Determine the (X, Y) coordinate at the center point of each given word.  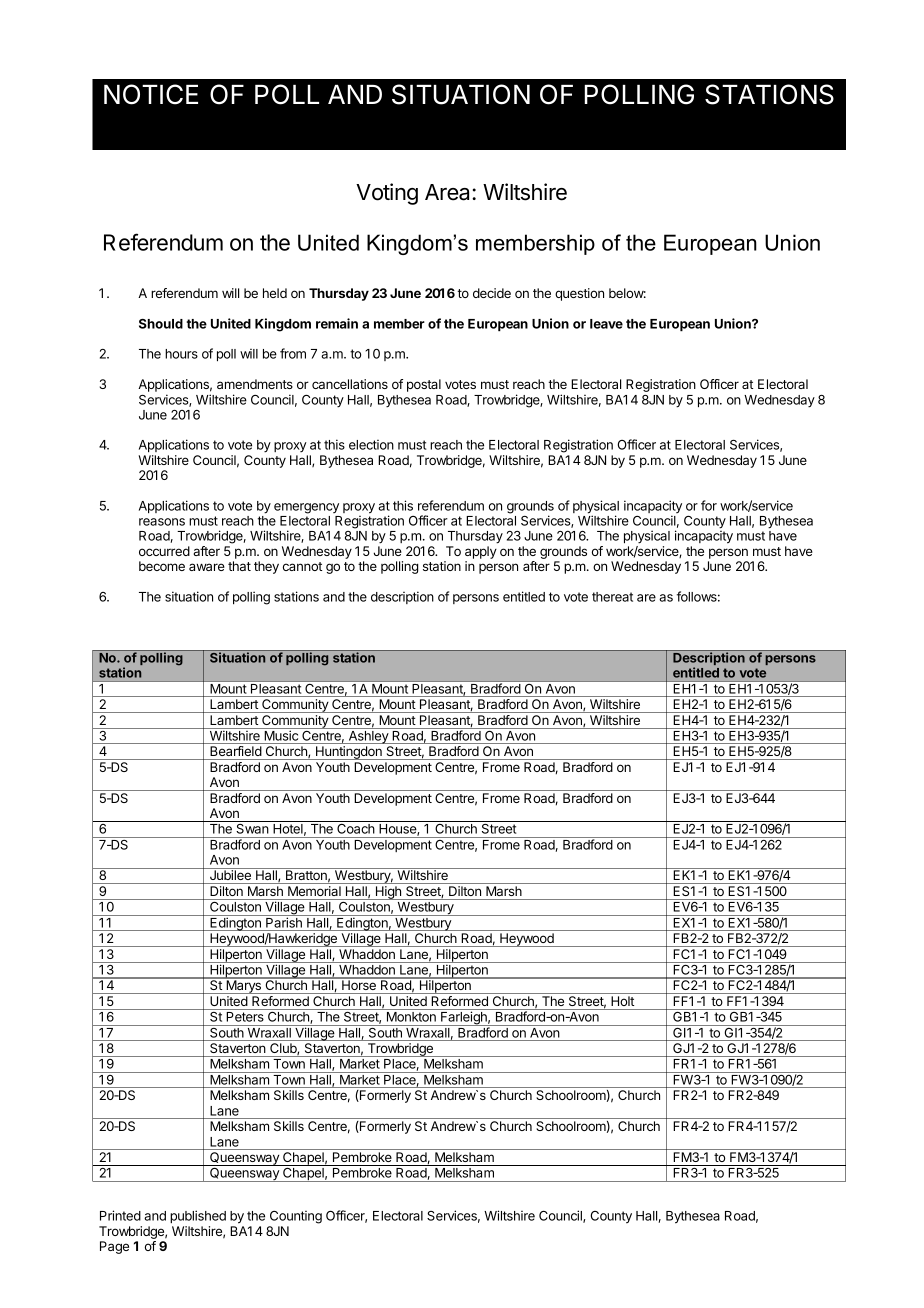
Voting (387, 194)
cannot (302, 566)
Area (449, 192)
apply (481, 552)
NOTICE (151, 94)
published (198, 1216)
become (162, 566)
